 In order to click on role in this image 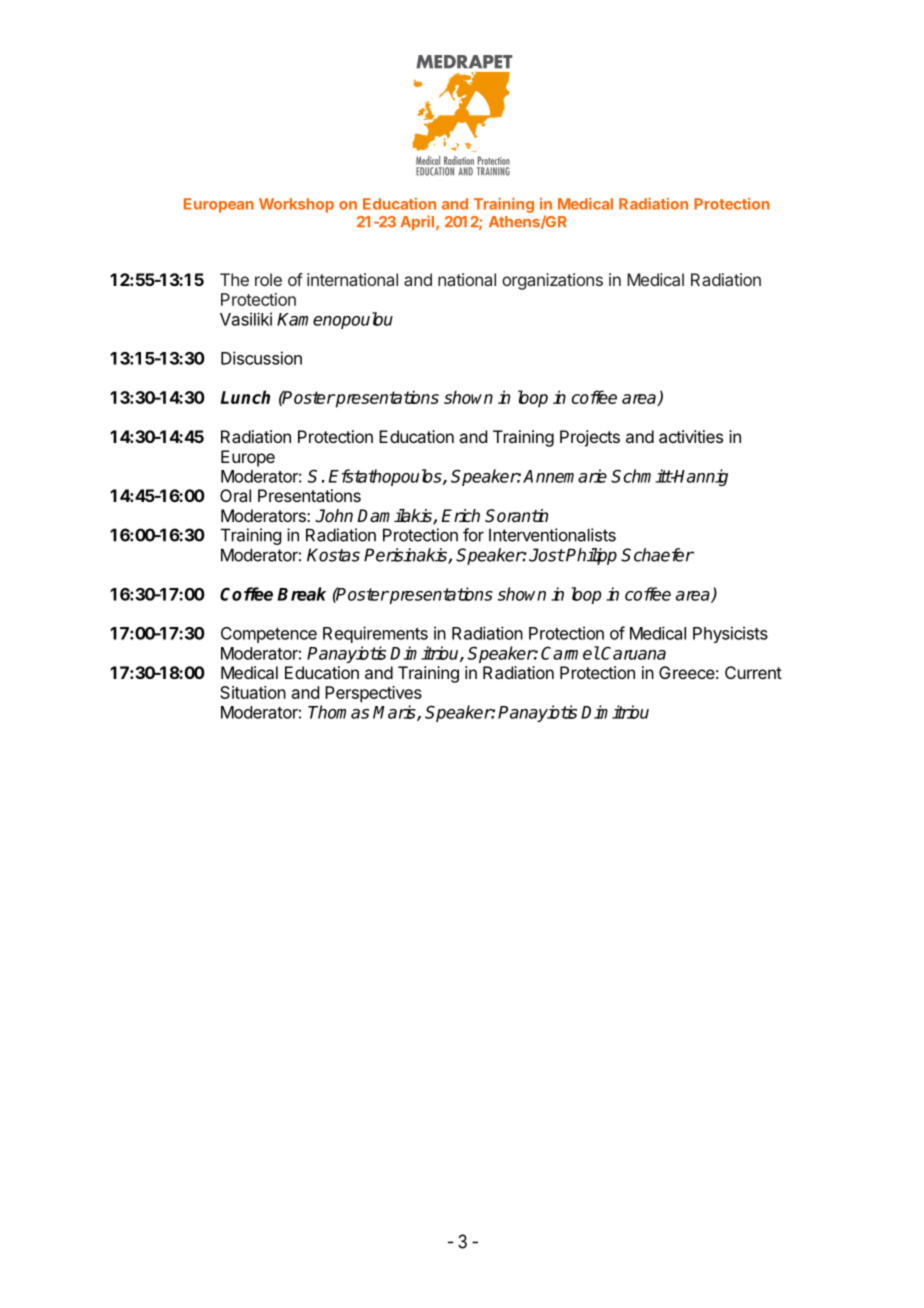, I will do `click(268, 279)`.
